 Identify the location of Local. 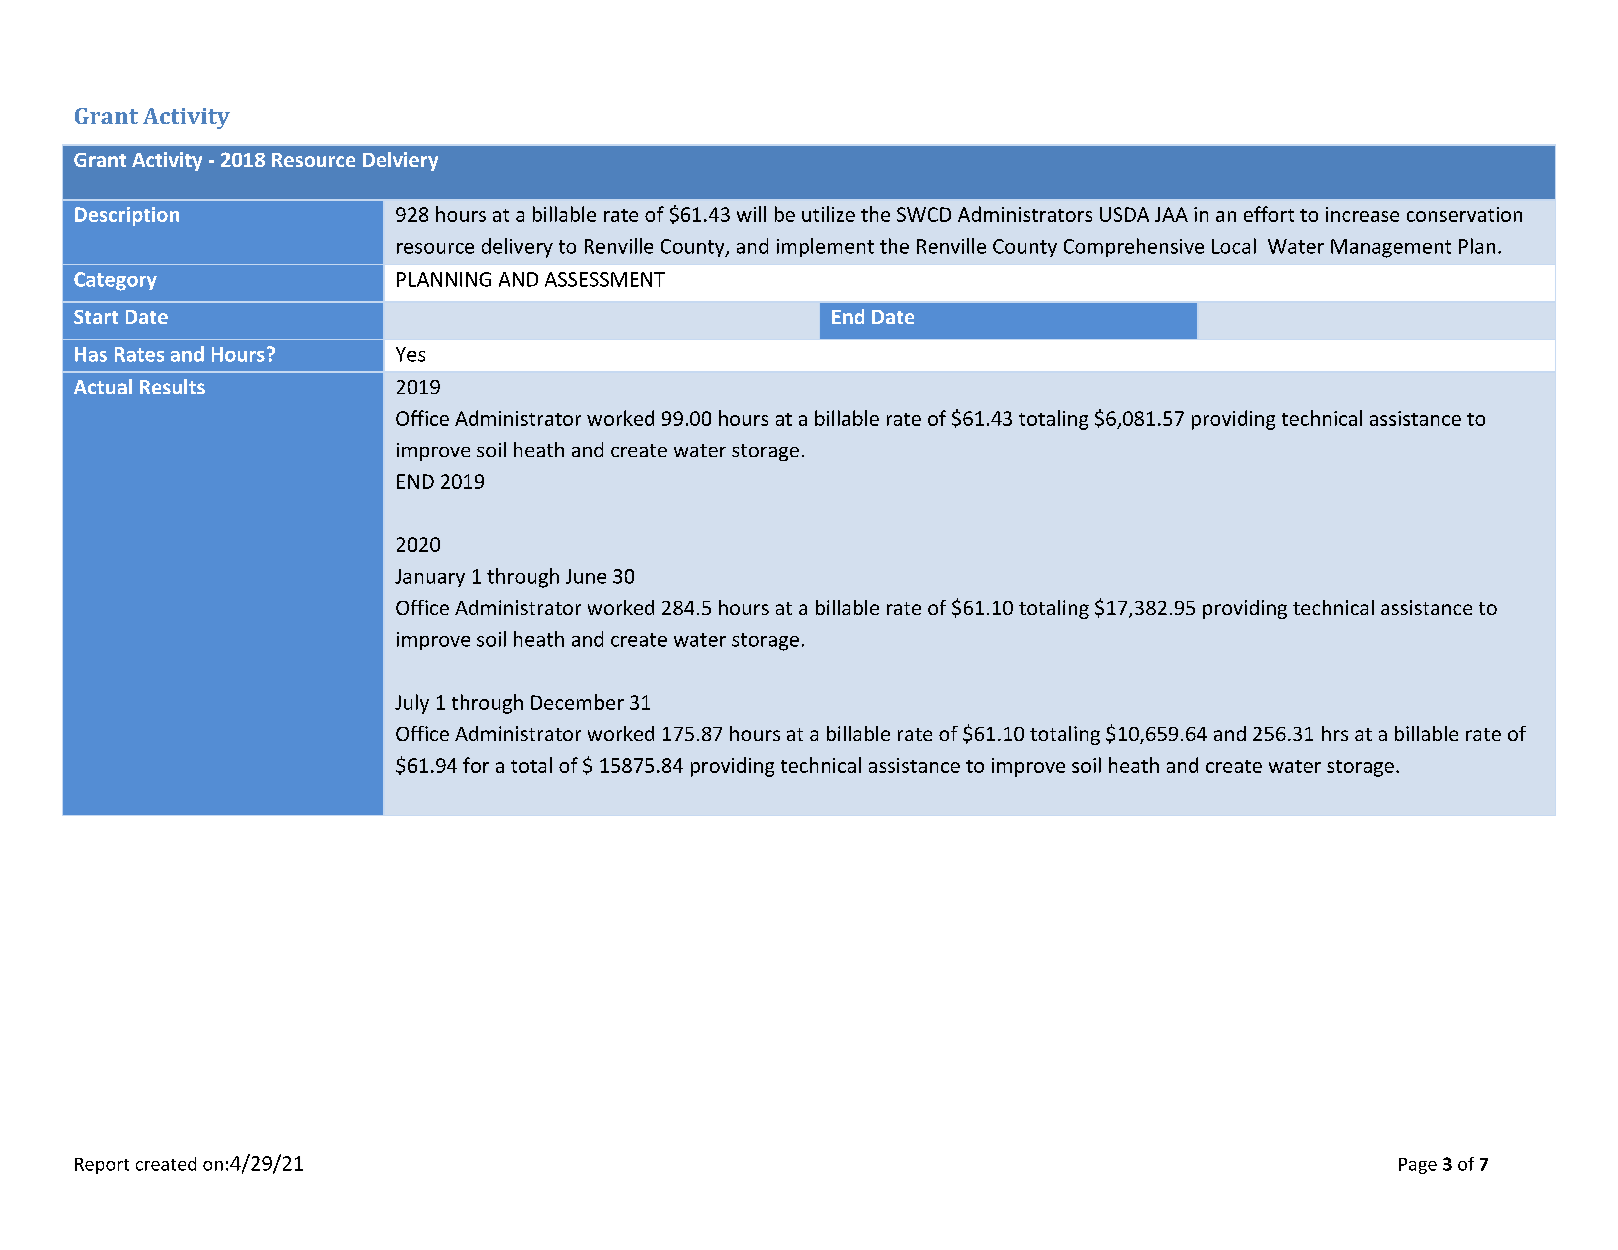
(1234, 246).
